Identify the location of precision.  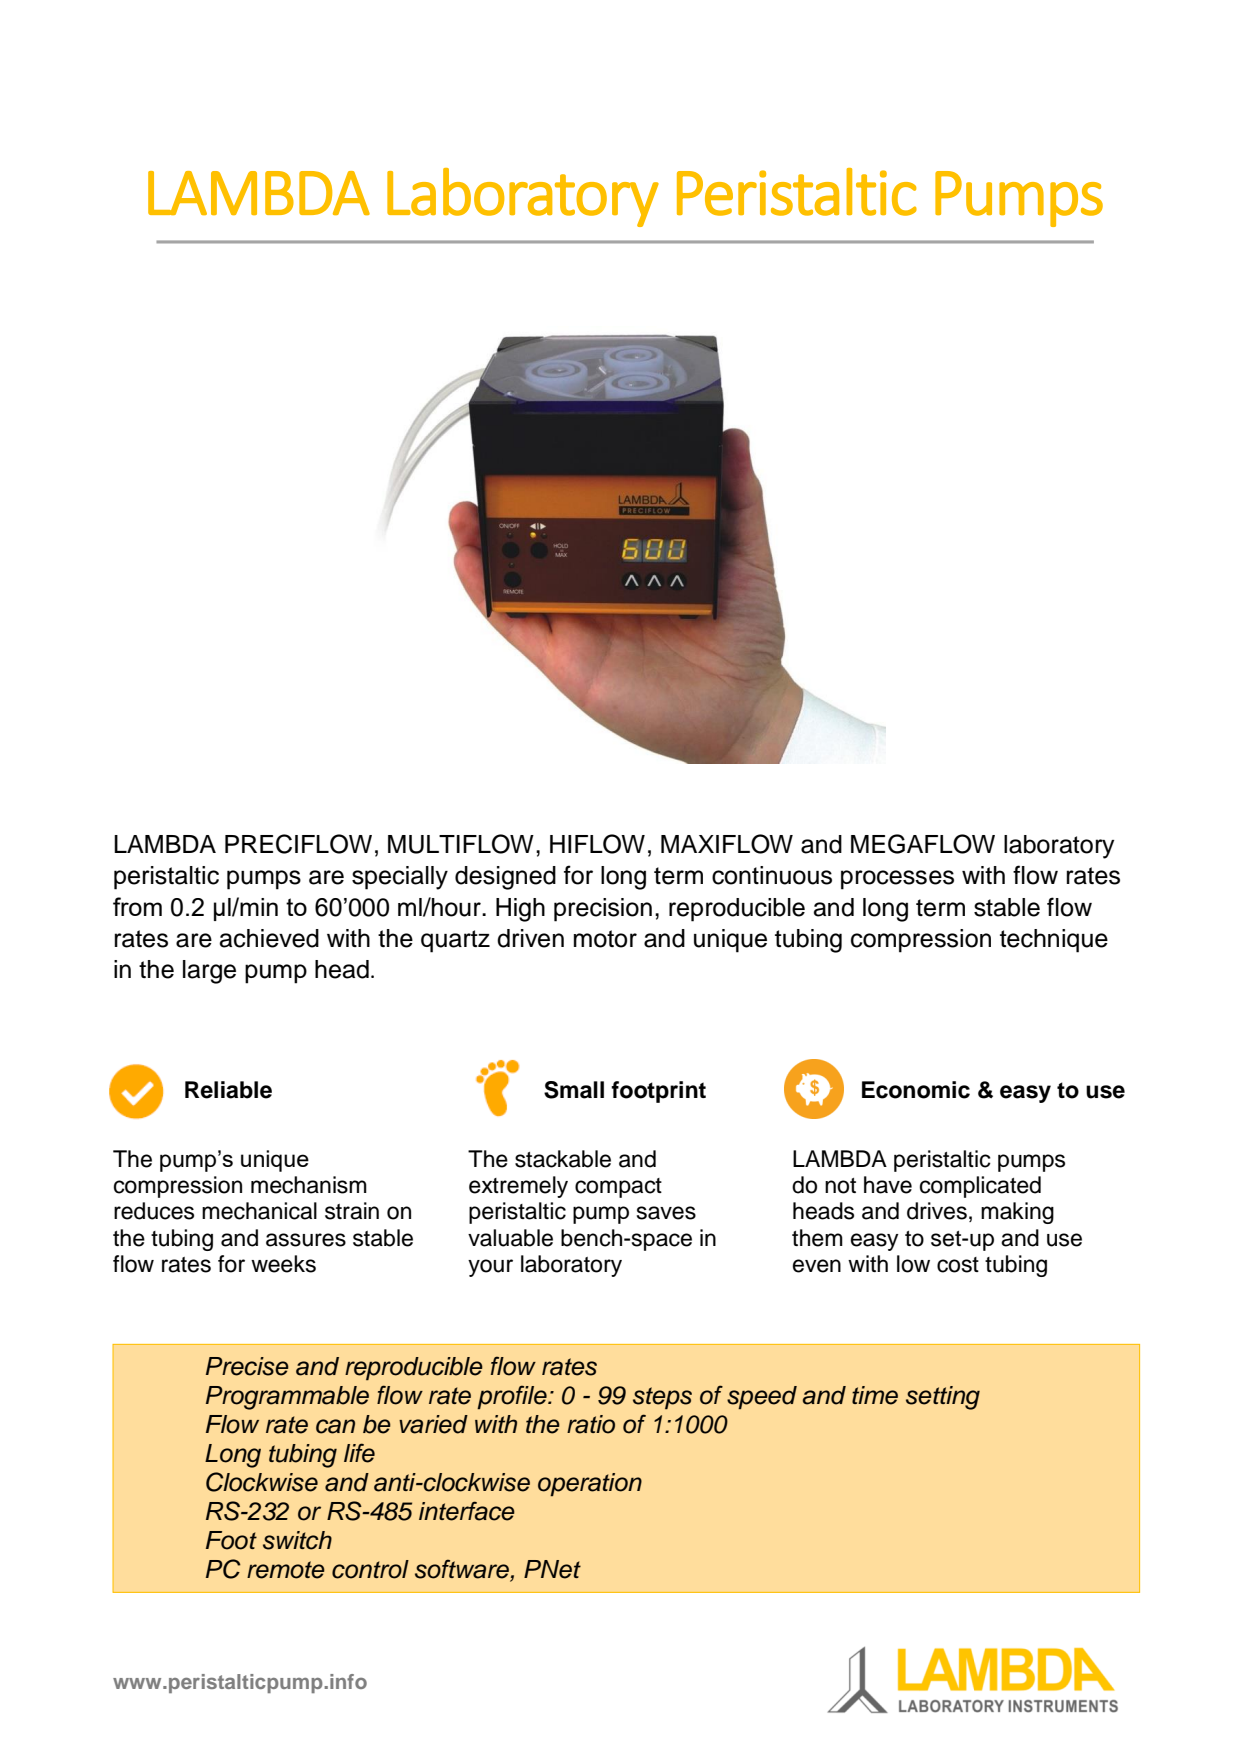
(603, 910).
